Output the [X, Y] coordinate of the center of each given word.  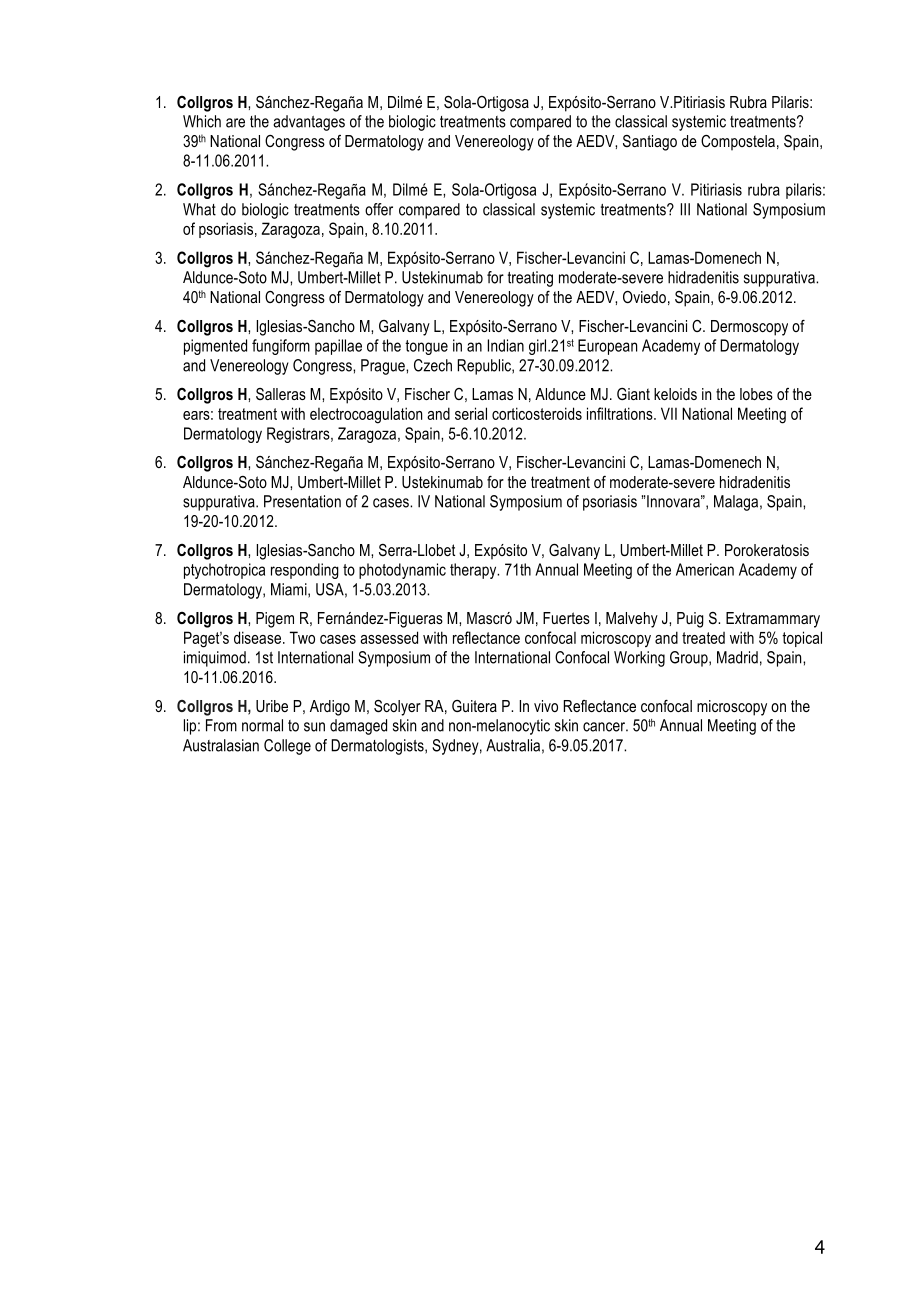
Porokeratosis [767, 550]
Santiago [650, 143]
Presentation [302, 501]
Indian [506, 345]
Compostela [738, 143]
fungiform [281, 347]
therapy [474, 571]
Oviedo [644, 297]
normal [262, 725]
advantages [309, 123]
